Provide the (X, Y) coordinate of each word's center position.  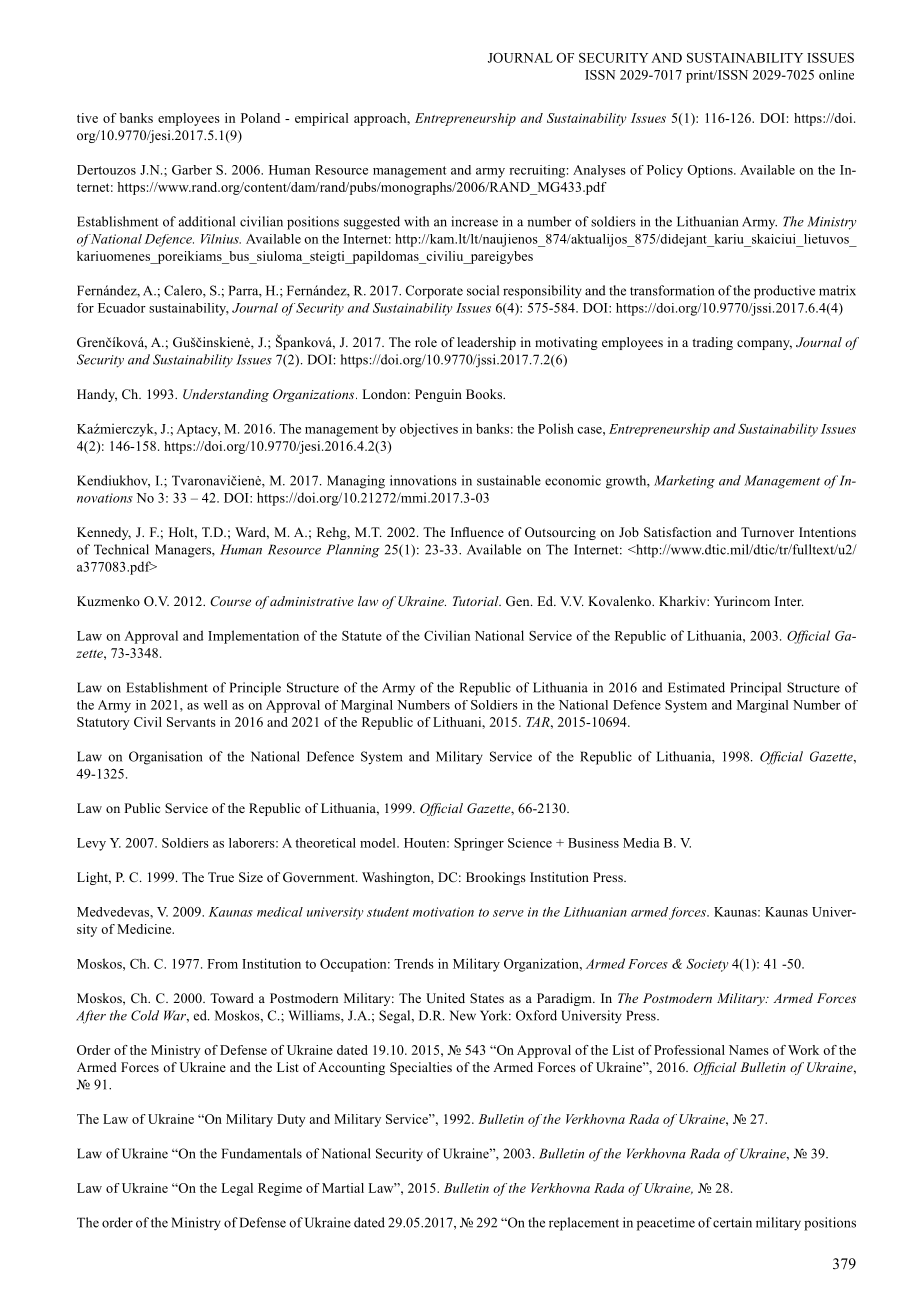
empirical (322, 119)
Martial (343, 1188)
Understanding (226, 395)
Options (711, 171)
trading (712, 343)
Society (707, 965)
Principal (755, 689)
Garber (192, 170)
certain (732, 1222)
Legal (237, 1189)
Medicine (145, 929)
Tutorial (477, 601)
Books (485, 394)
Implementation (253, 637)
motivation (443, 912)
